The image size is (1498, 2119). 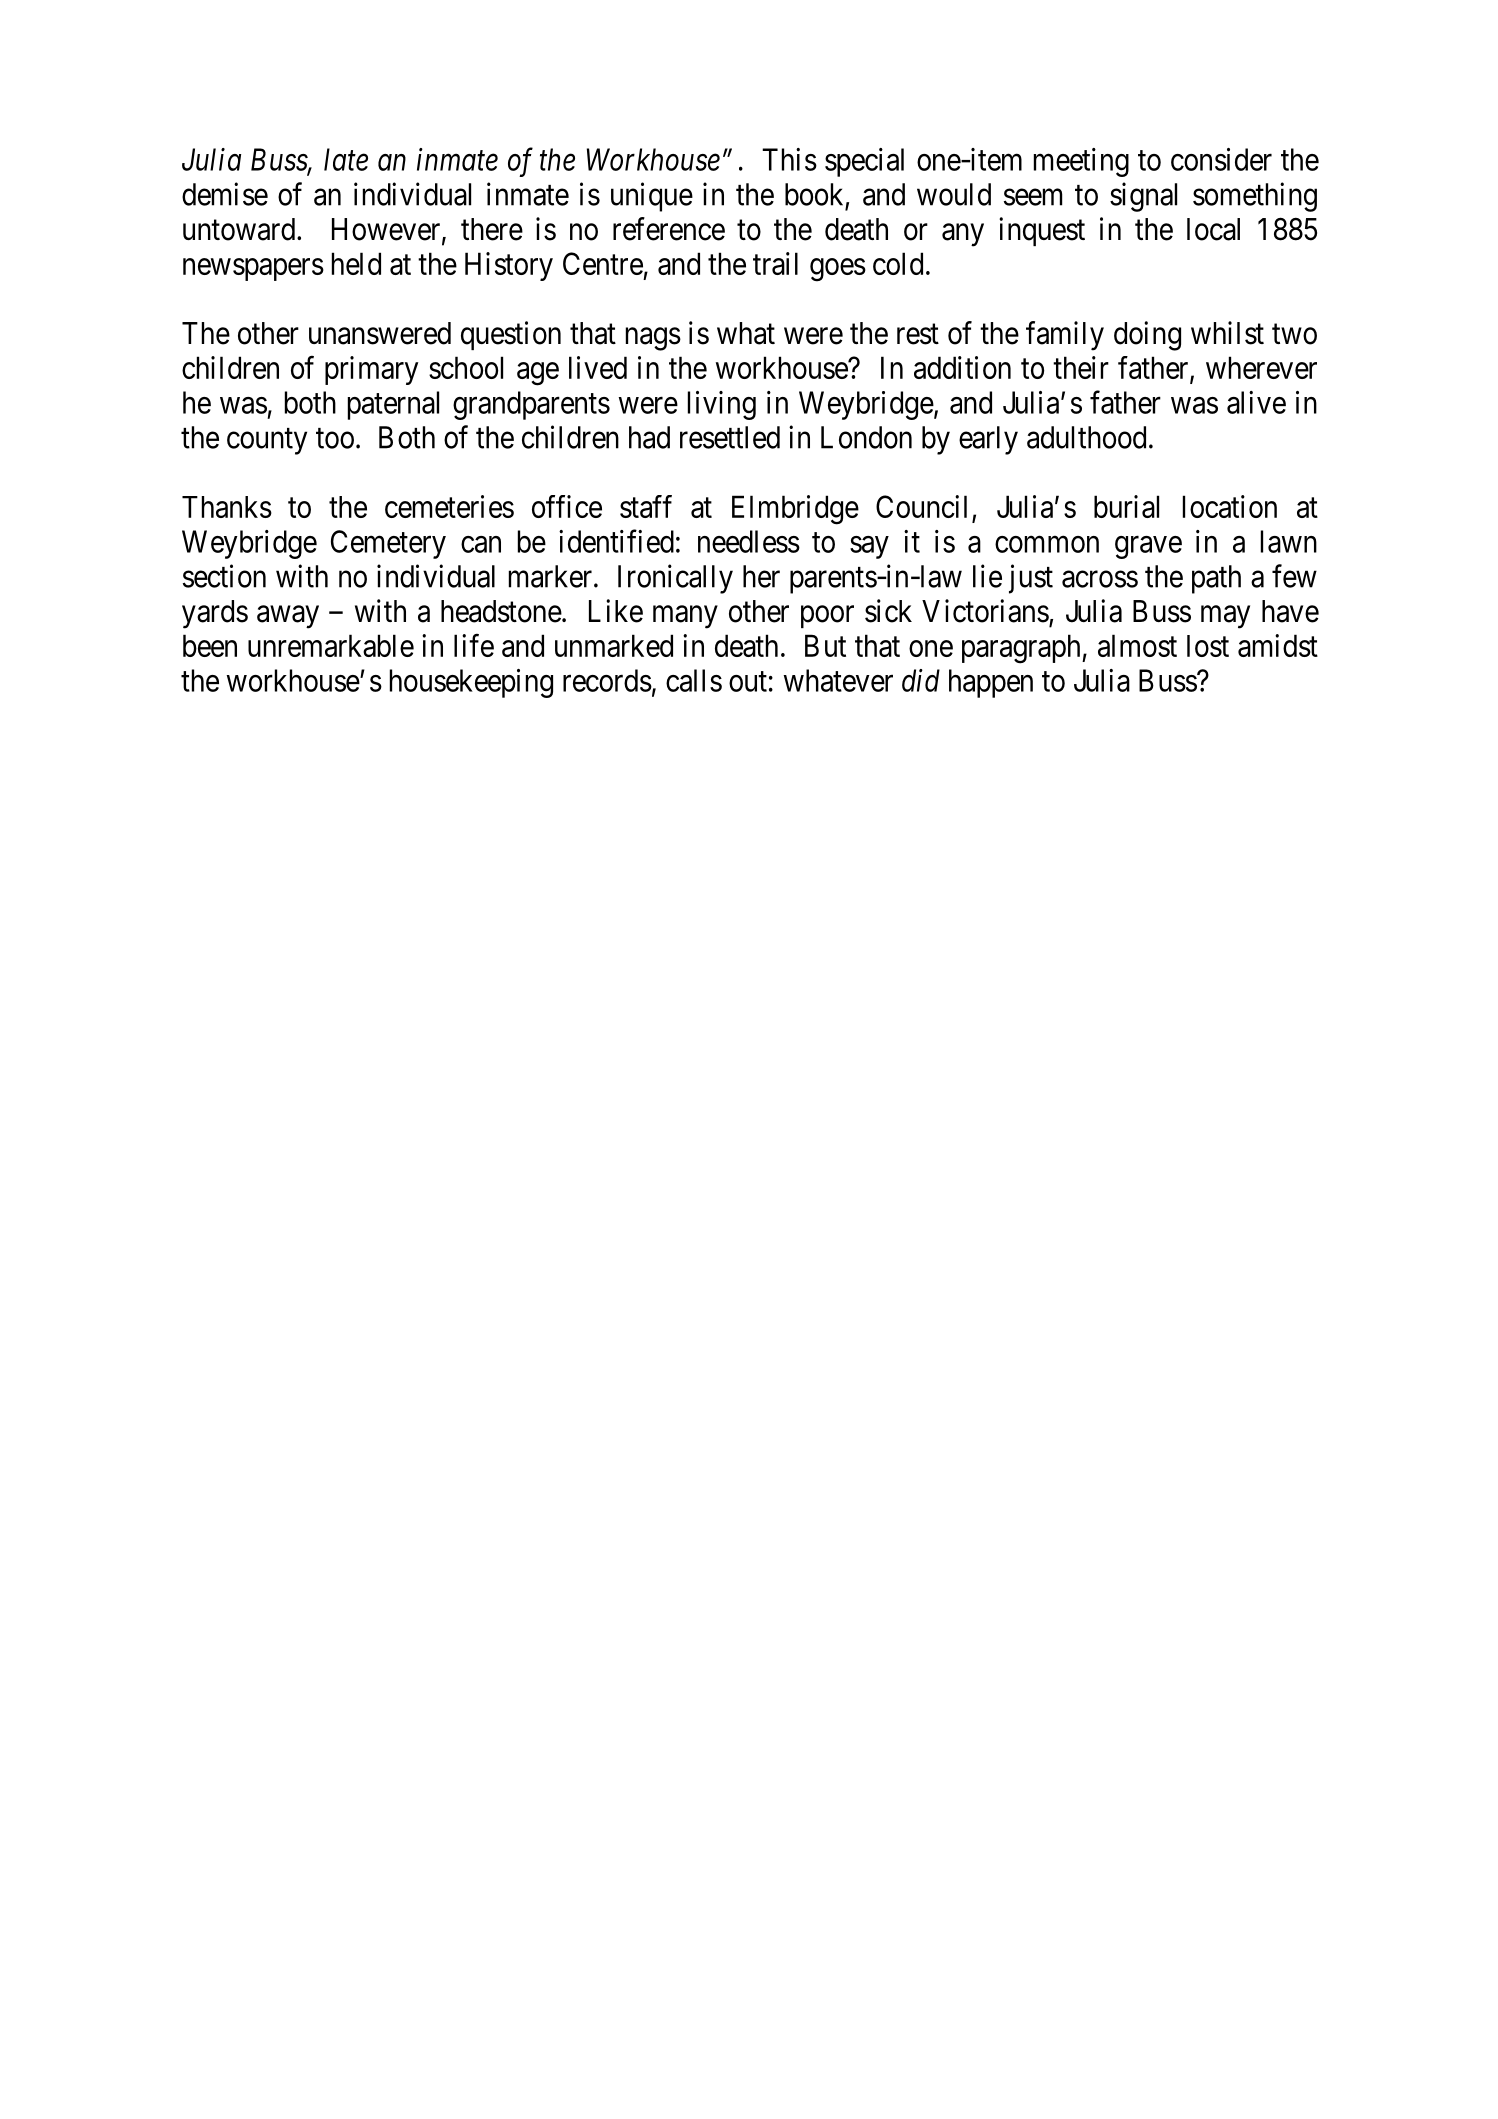 I want to click on book, so click(x=814, y=194).
